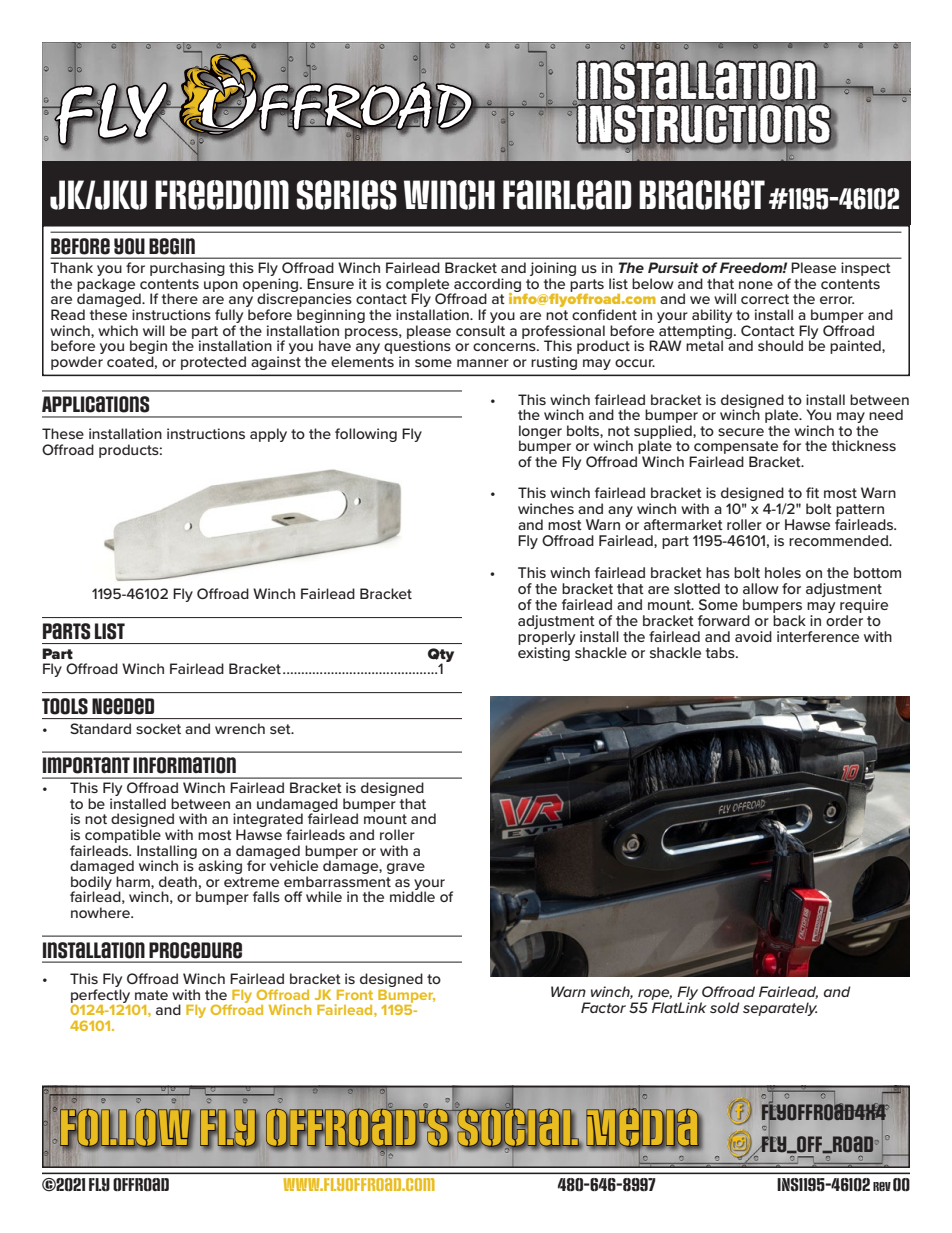  I want to click on none, so click(756, 285).
